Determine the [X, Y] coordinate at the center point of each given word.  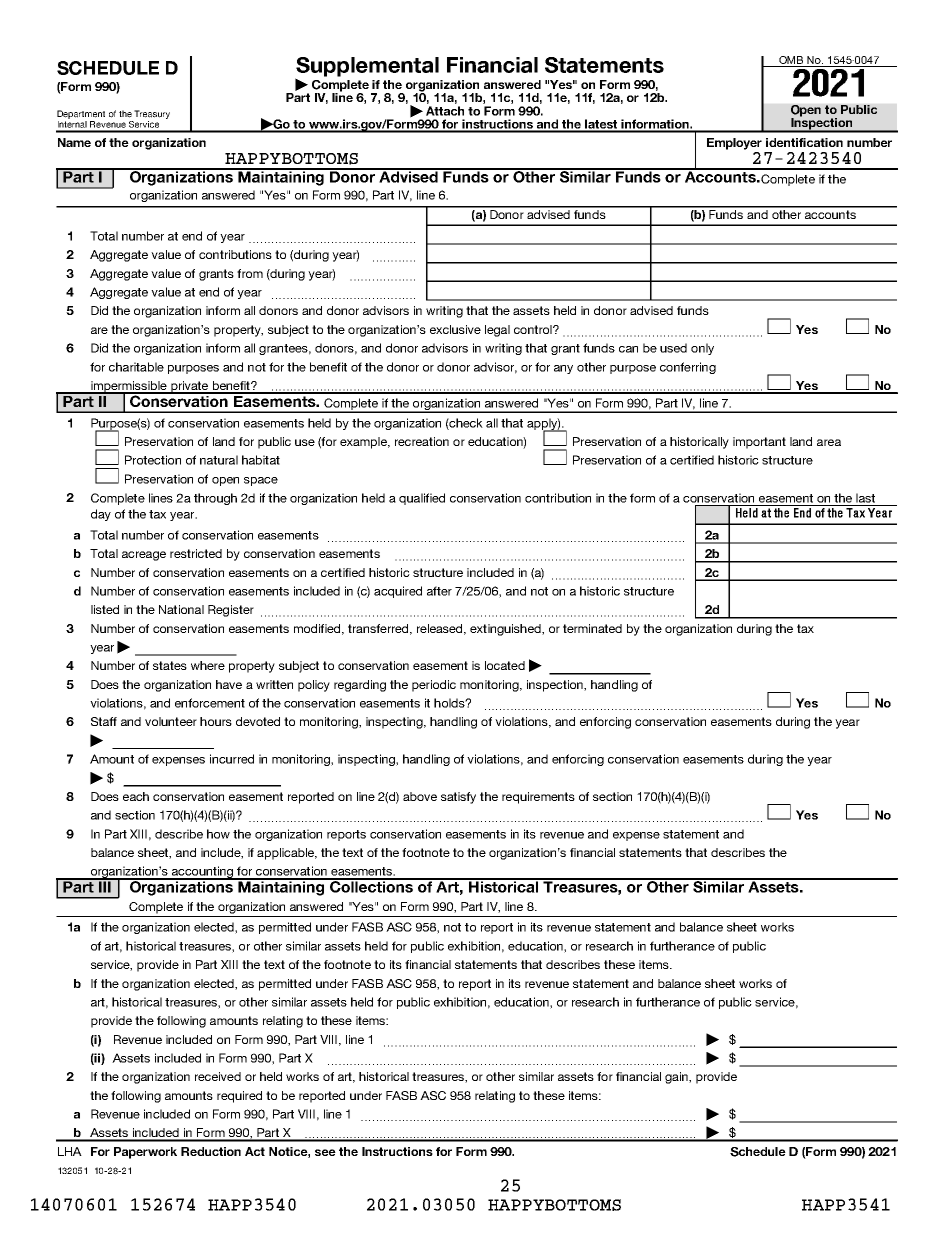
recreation [422, 441]
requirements [538, 798]
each [136, 796]
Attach [445, 111]
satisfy [458, 798]
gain [677, 1078]
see [325, 1152]
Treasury [152, 114]
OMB [791, 61]
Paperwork [145, 1153]
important [759, 443]
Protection [153, 460]
